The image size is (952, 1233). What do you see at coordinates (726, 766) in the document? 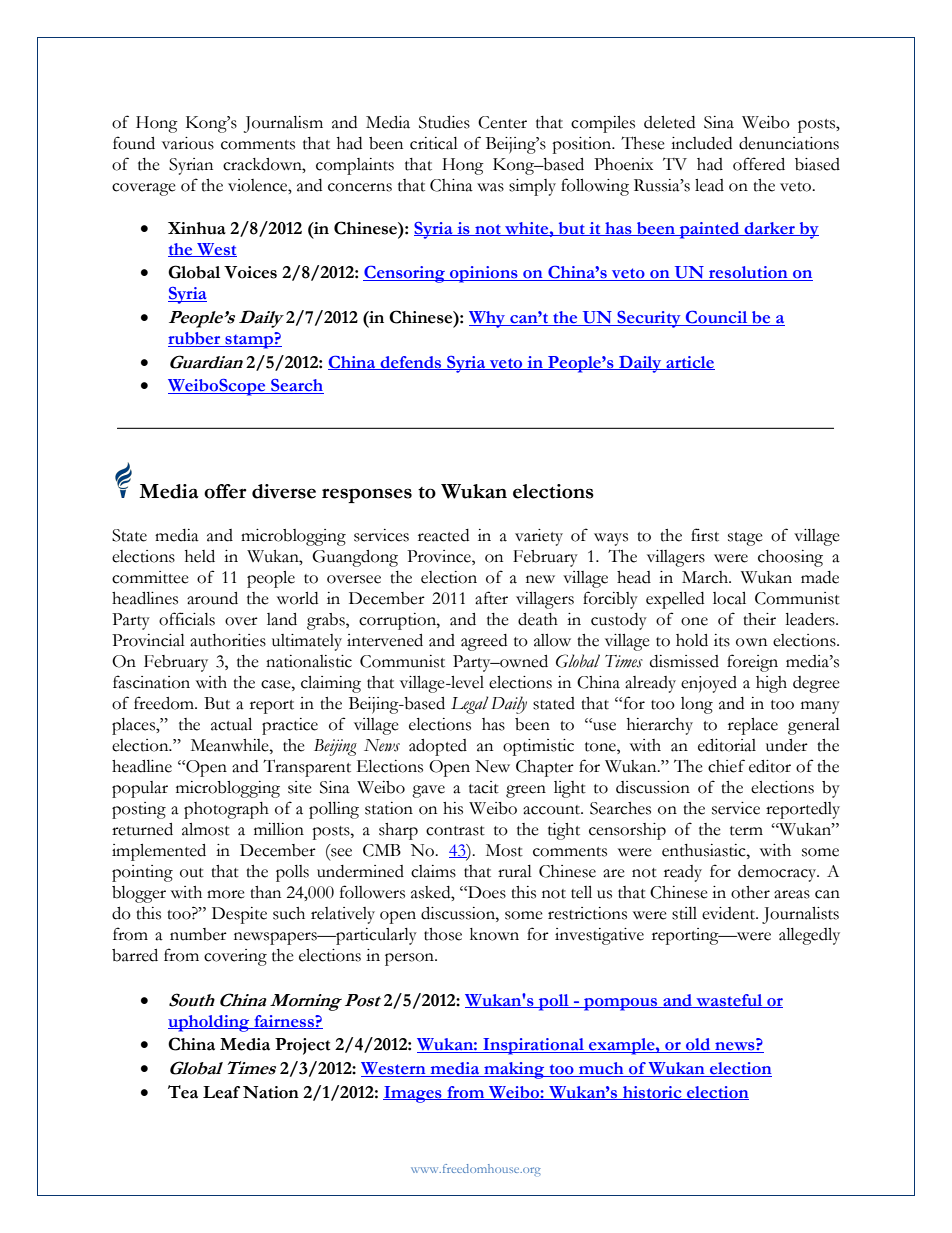
I see `chief` at bounding box center [726, 766].
